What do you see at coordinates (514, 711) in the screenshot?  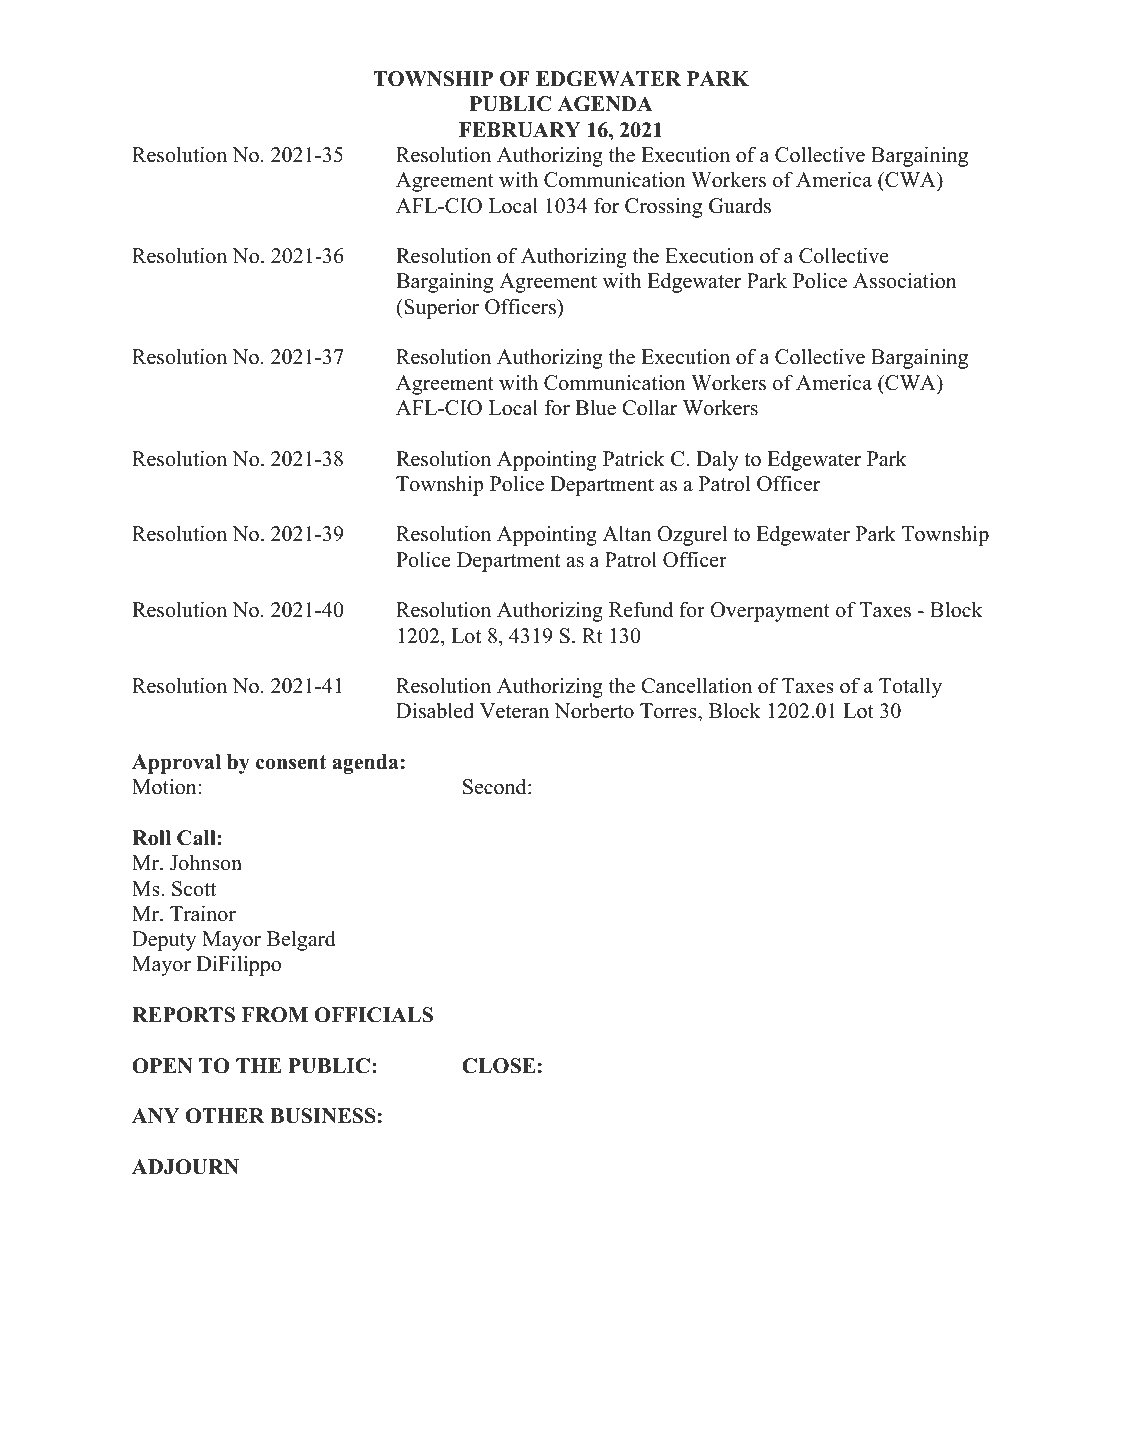 I see `Veteran` at bounding box center [514, 711].
